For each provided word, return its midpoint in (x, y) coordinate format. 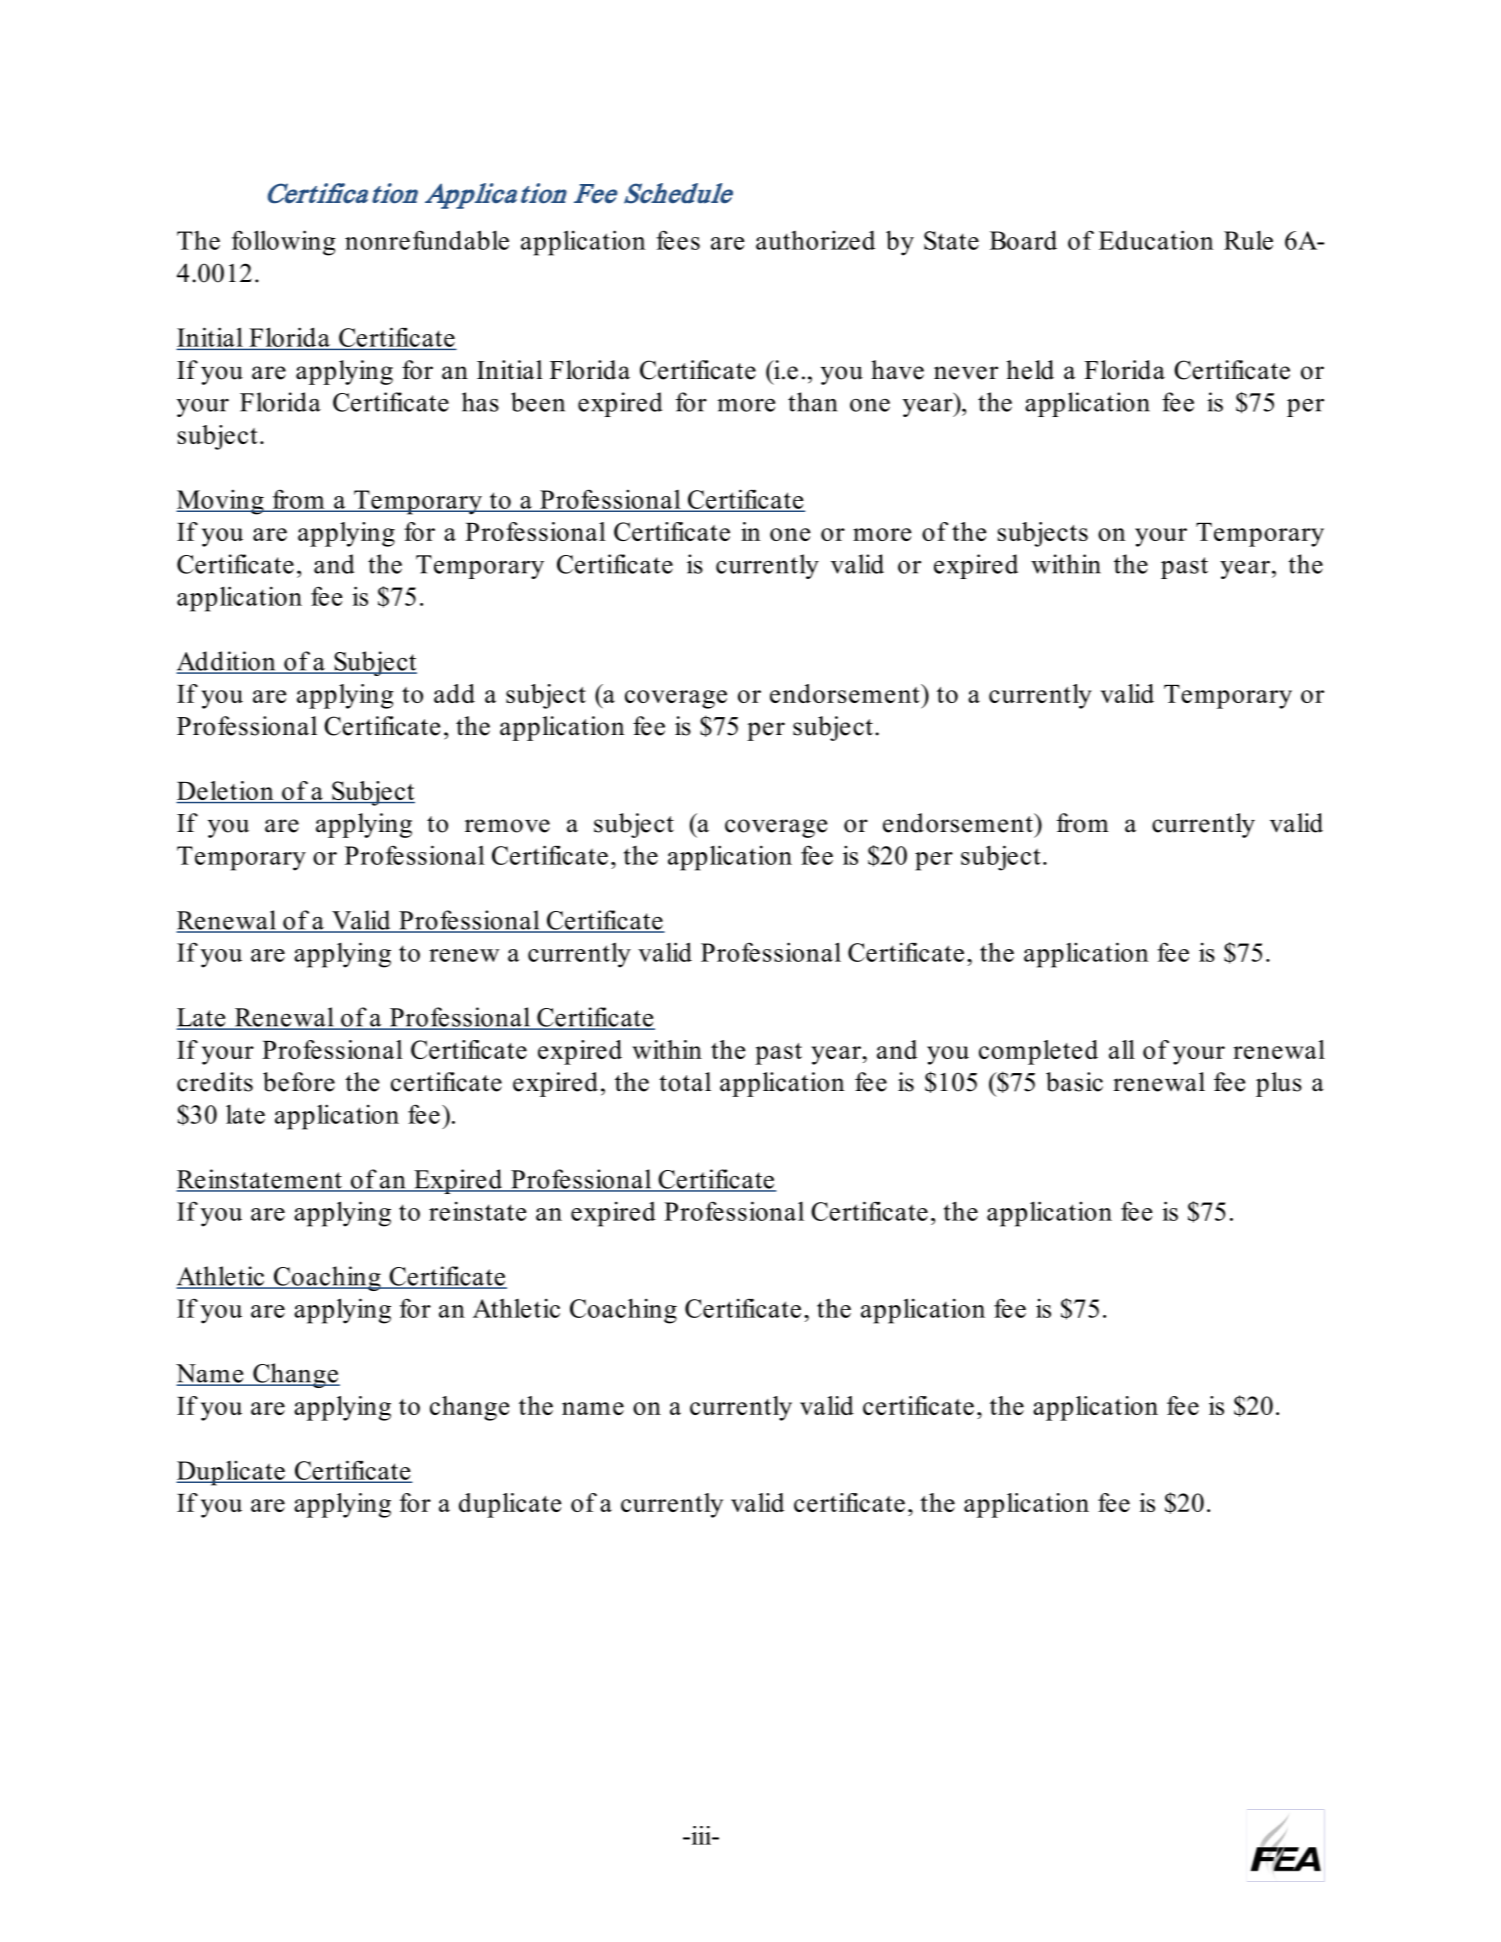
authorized (815, 240)
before (299, 1082)
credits (215, 1082)
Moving (221, 502)
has (480, 402)
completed (1038, 1052)
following (284, 243)
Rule (1248, 240)
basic (1074, 1082)
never (966, 373)
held (1030, 370)
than (812, 402)
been (538, 402)
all (1122, 1049)
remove (507, 826)
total (685, 1082)
